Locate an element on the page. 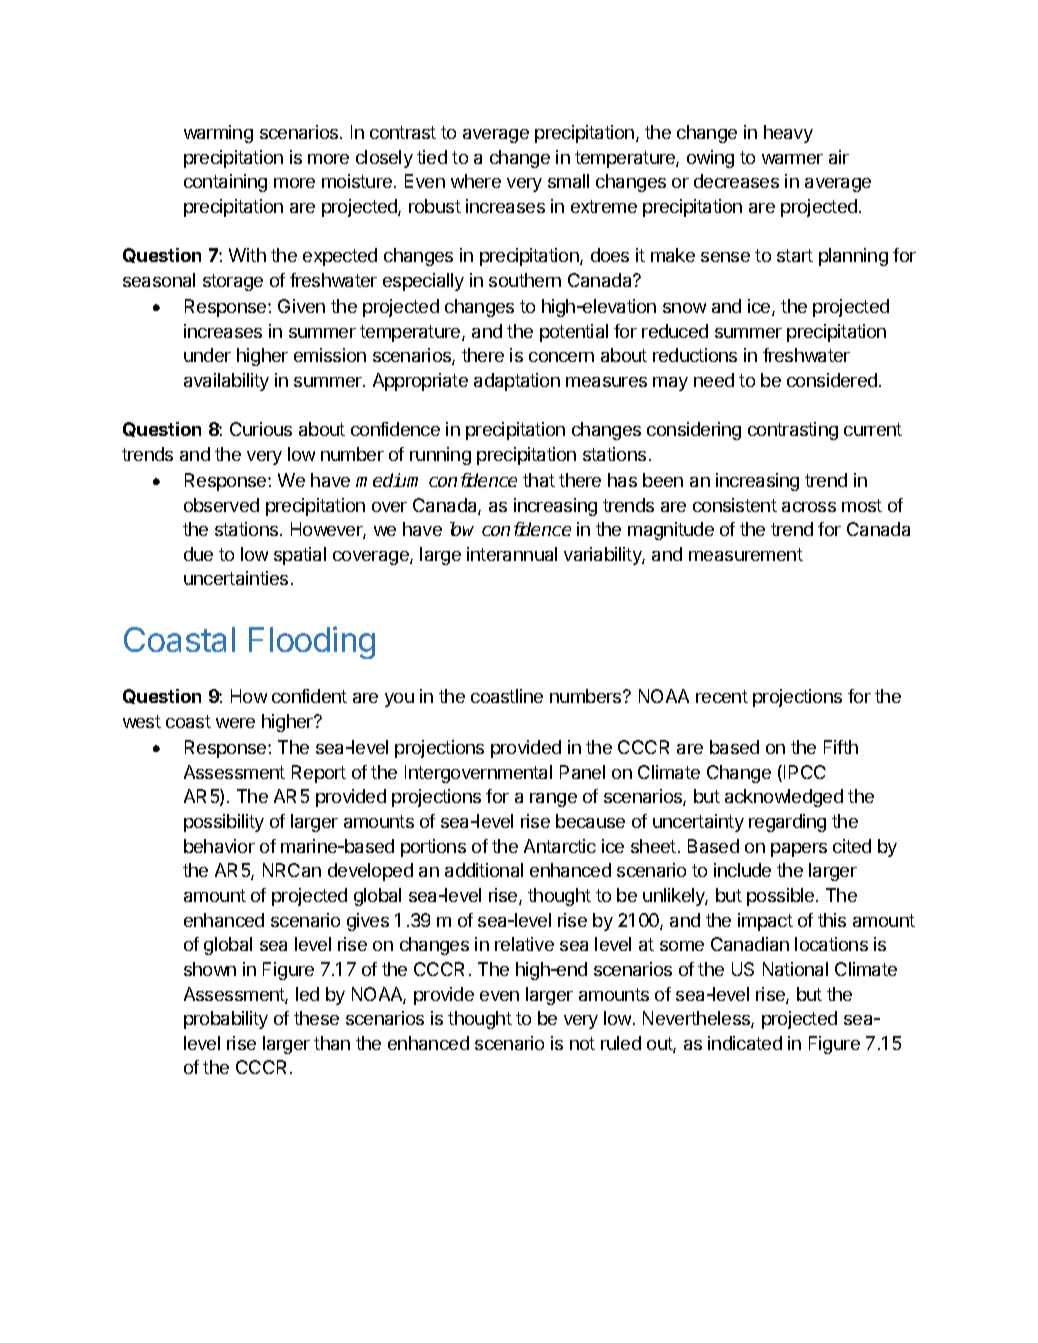 The width and height of the document is (1038, 1343). indicated is located at coordinates (745, 1043).
